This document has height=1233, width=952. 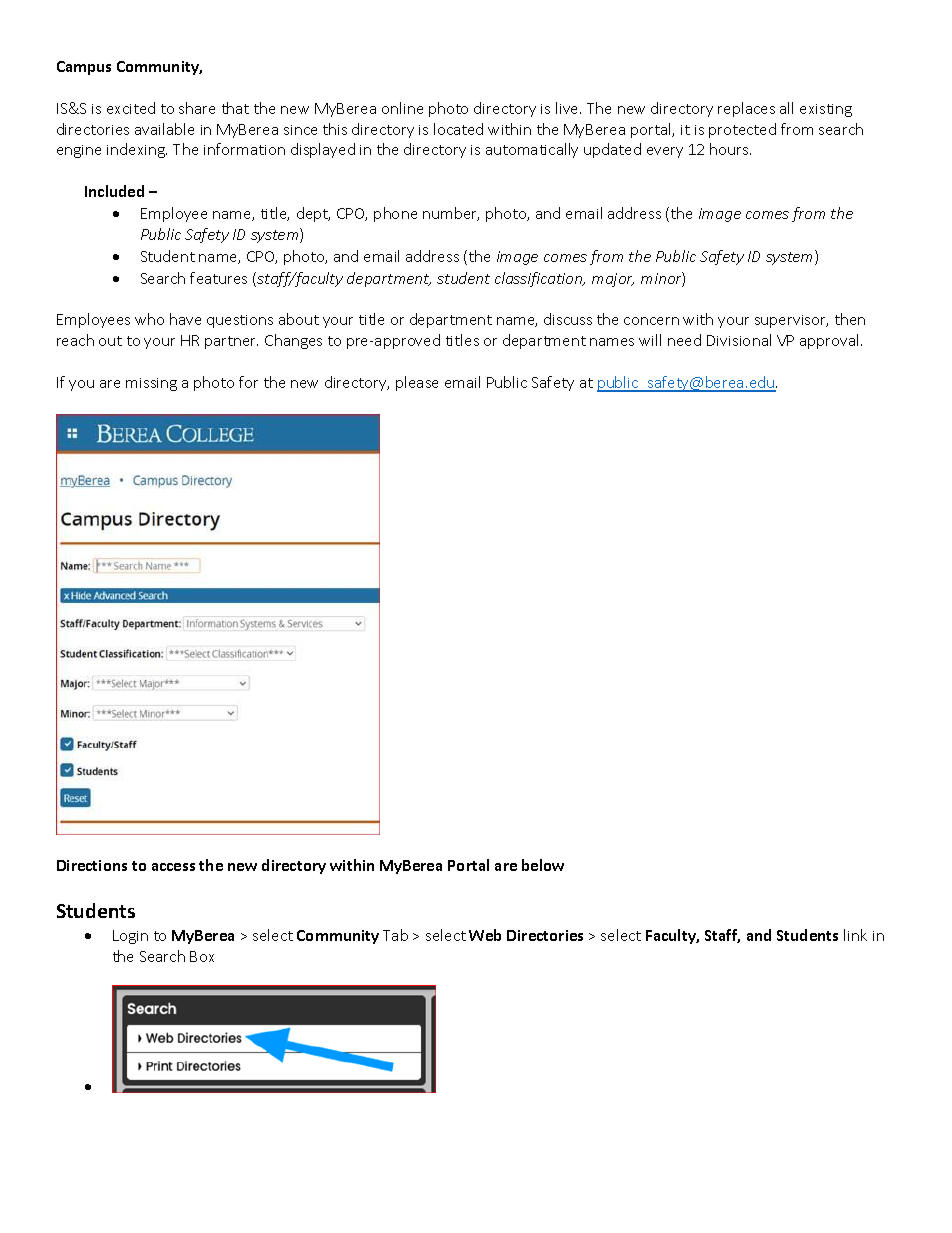 I want to click on located, so click(x=458, y=129).
